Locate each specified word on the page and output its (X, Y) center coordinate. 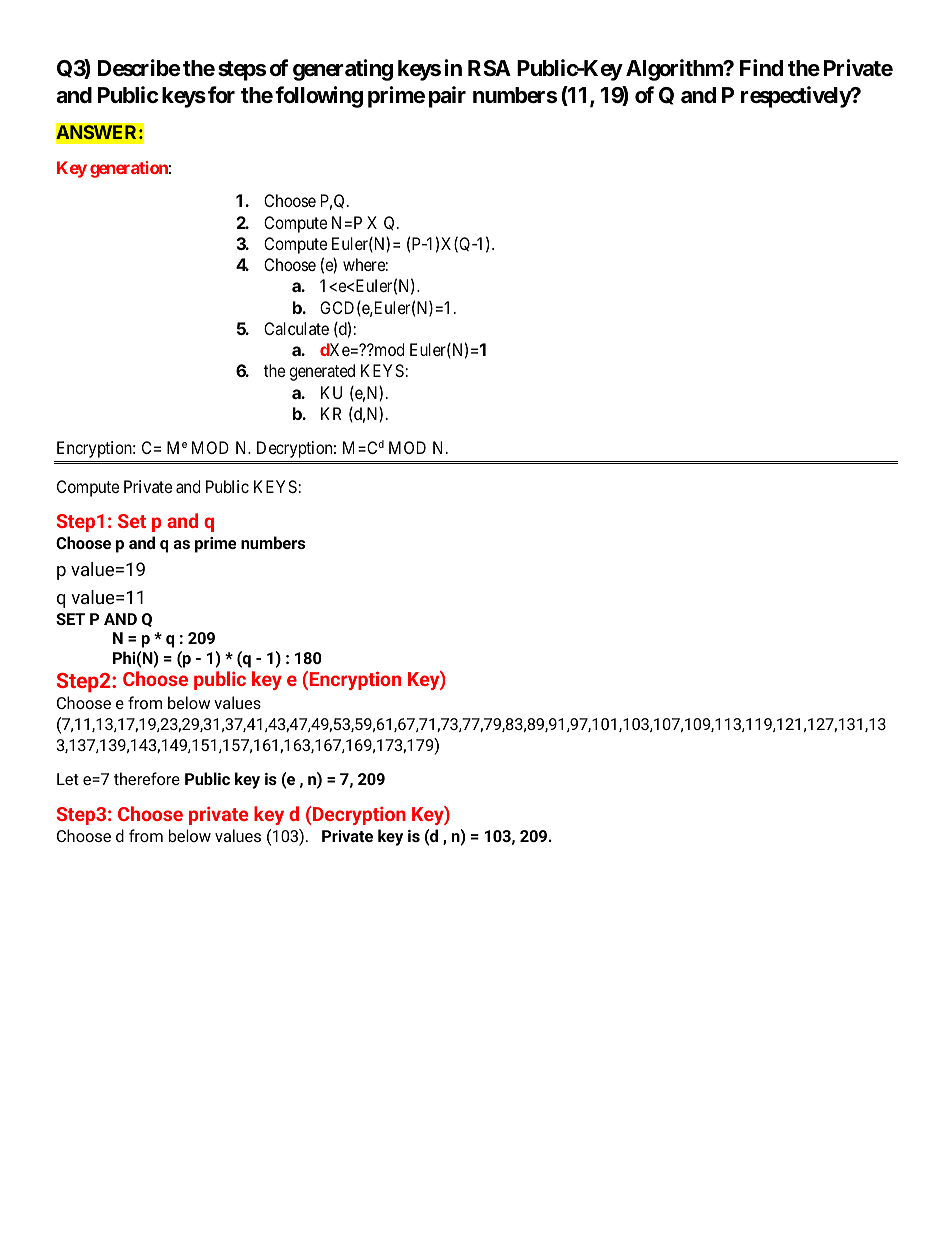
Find (761, 67)
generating (343, 70)
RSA (489, 68)
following (319, 97)
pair (447, 97)
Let (68, 779)
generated (322, 372)
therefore (147, 778)
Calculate (296, 328)
